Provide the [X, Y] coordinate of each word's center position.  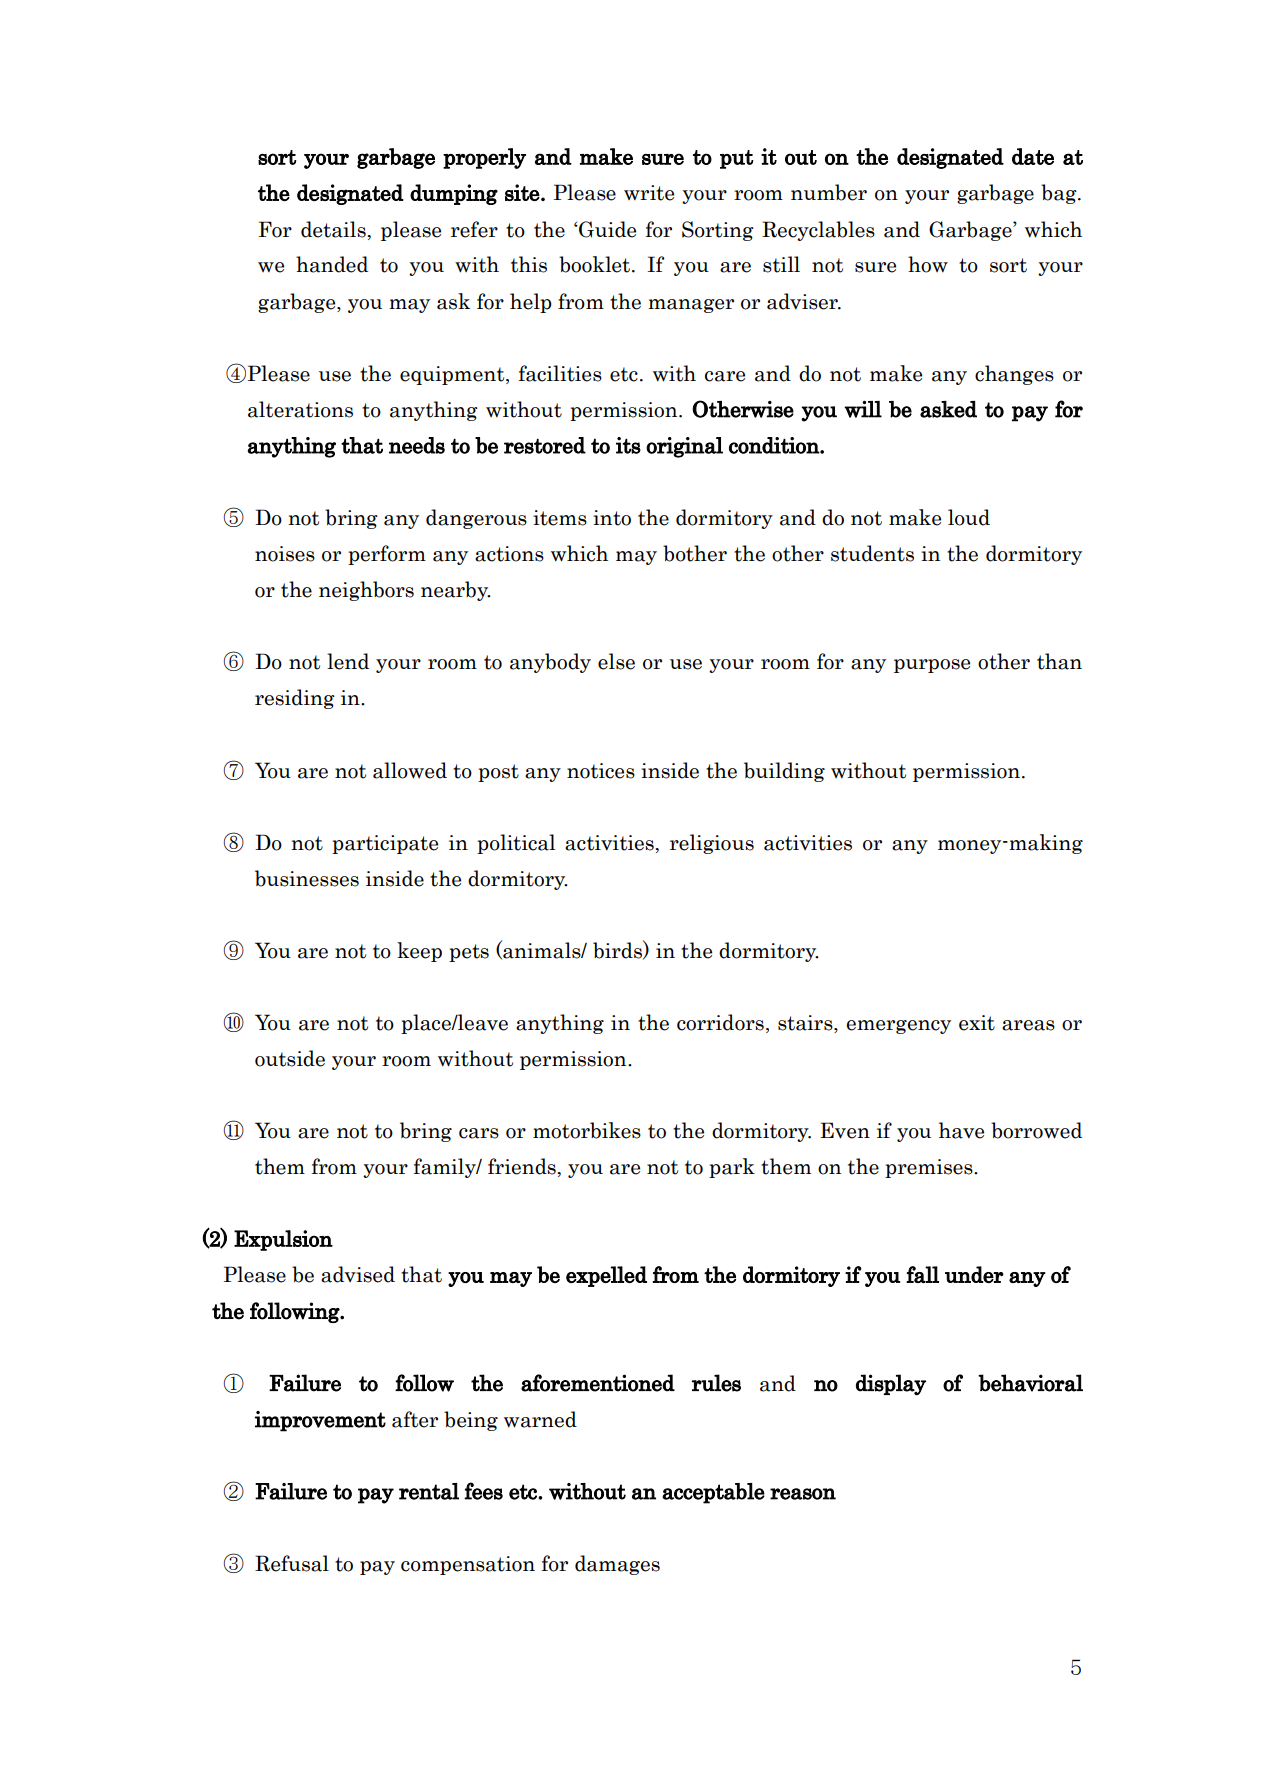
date [1033, 156]
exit [977, 1023]
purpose [932, 666]
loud [969, 517]
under [974, 1274]
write [649, 193]
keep [419, 952]
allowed [410, 770]
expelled [606, 1276]
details [333, 229]
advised [358, 1274]
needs [417, 445]
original [684, 447]
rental [429, 1491]
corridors [720, 1022]
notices [601, 771]
